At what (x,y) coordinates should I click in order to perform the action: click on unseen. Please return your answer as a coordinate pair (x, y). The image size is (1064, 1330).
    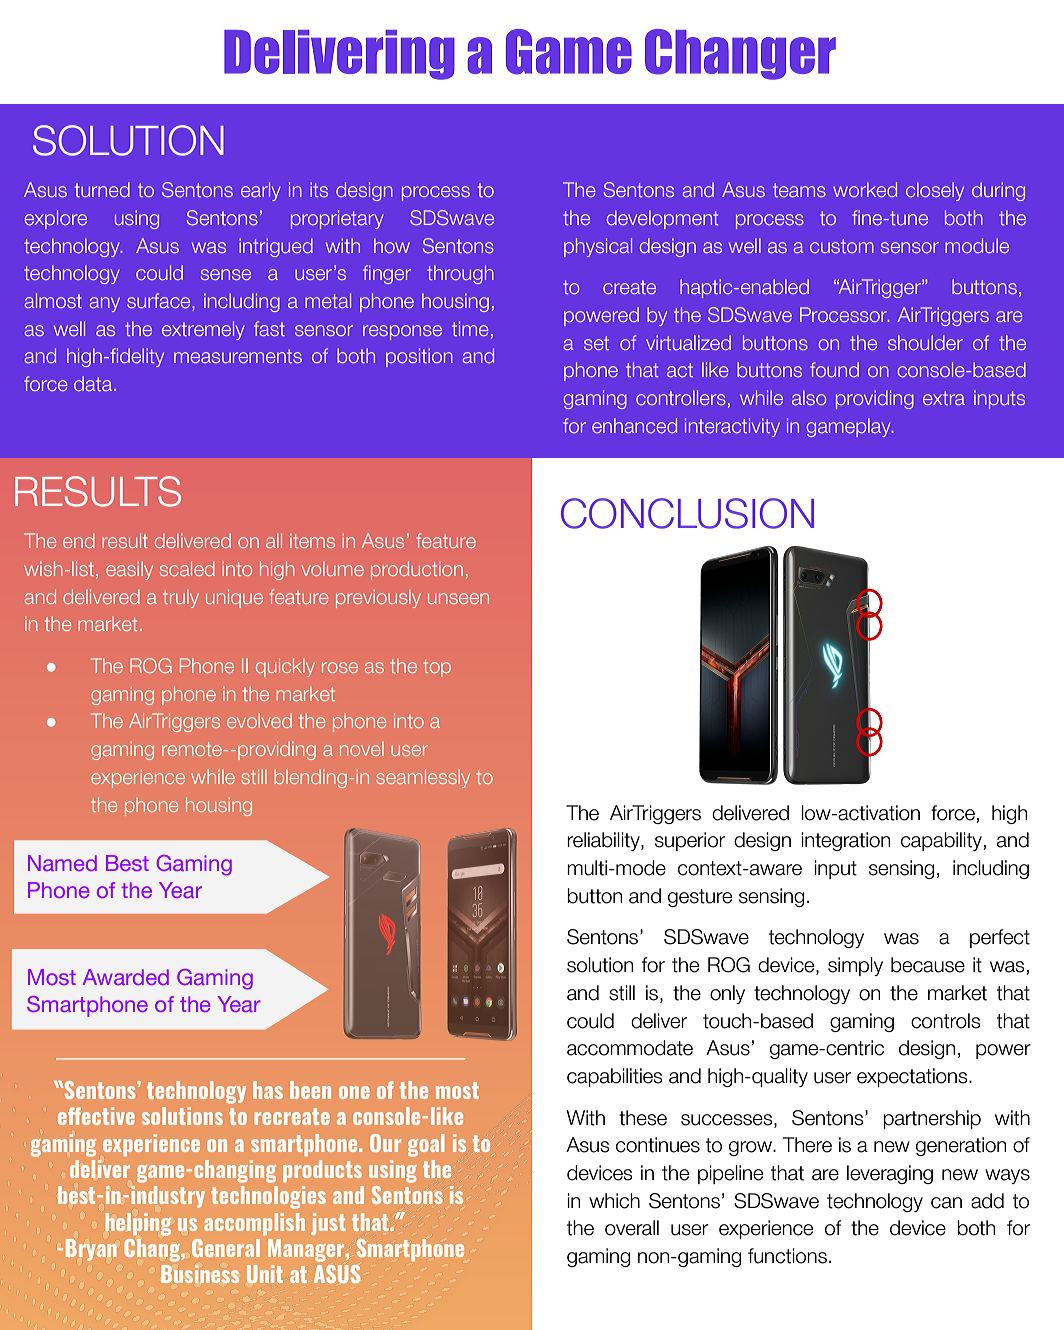
    Looking at the image, I should click on (458, 598).
